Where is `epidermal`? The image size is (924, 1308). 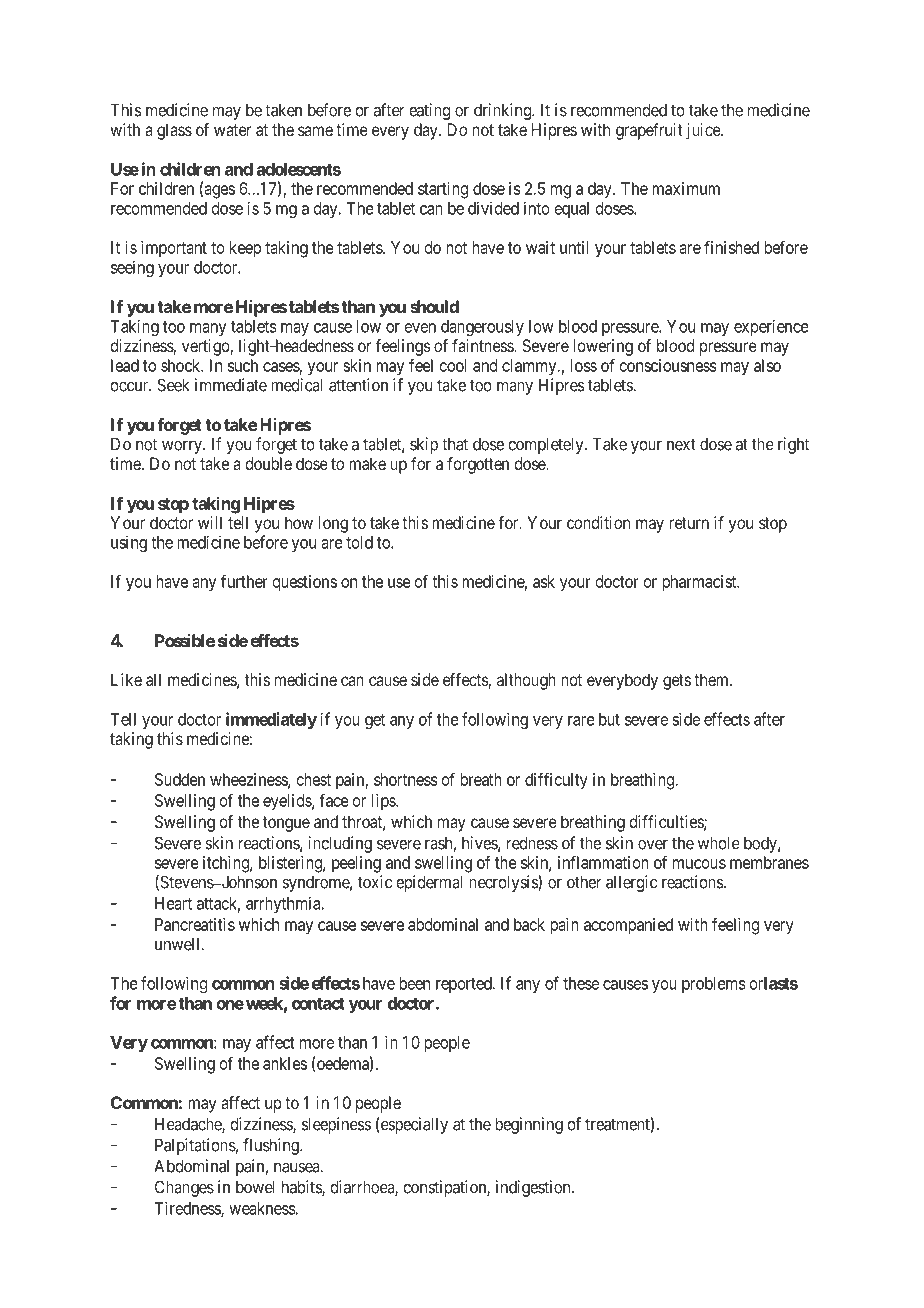 epidermal is located at coordinates (429, 883).
